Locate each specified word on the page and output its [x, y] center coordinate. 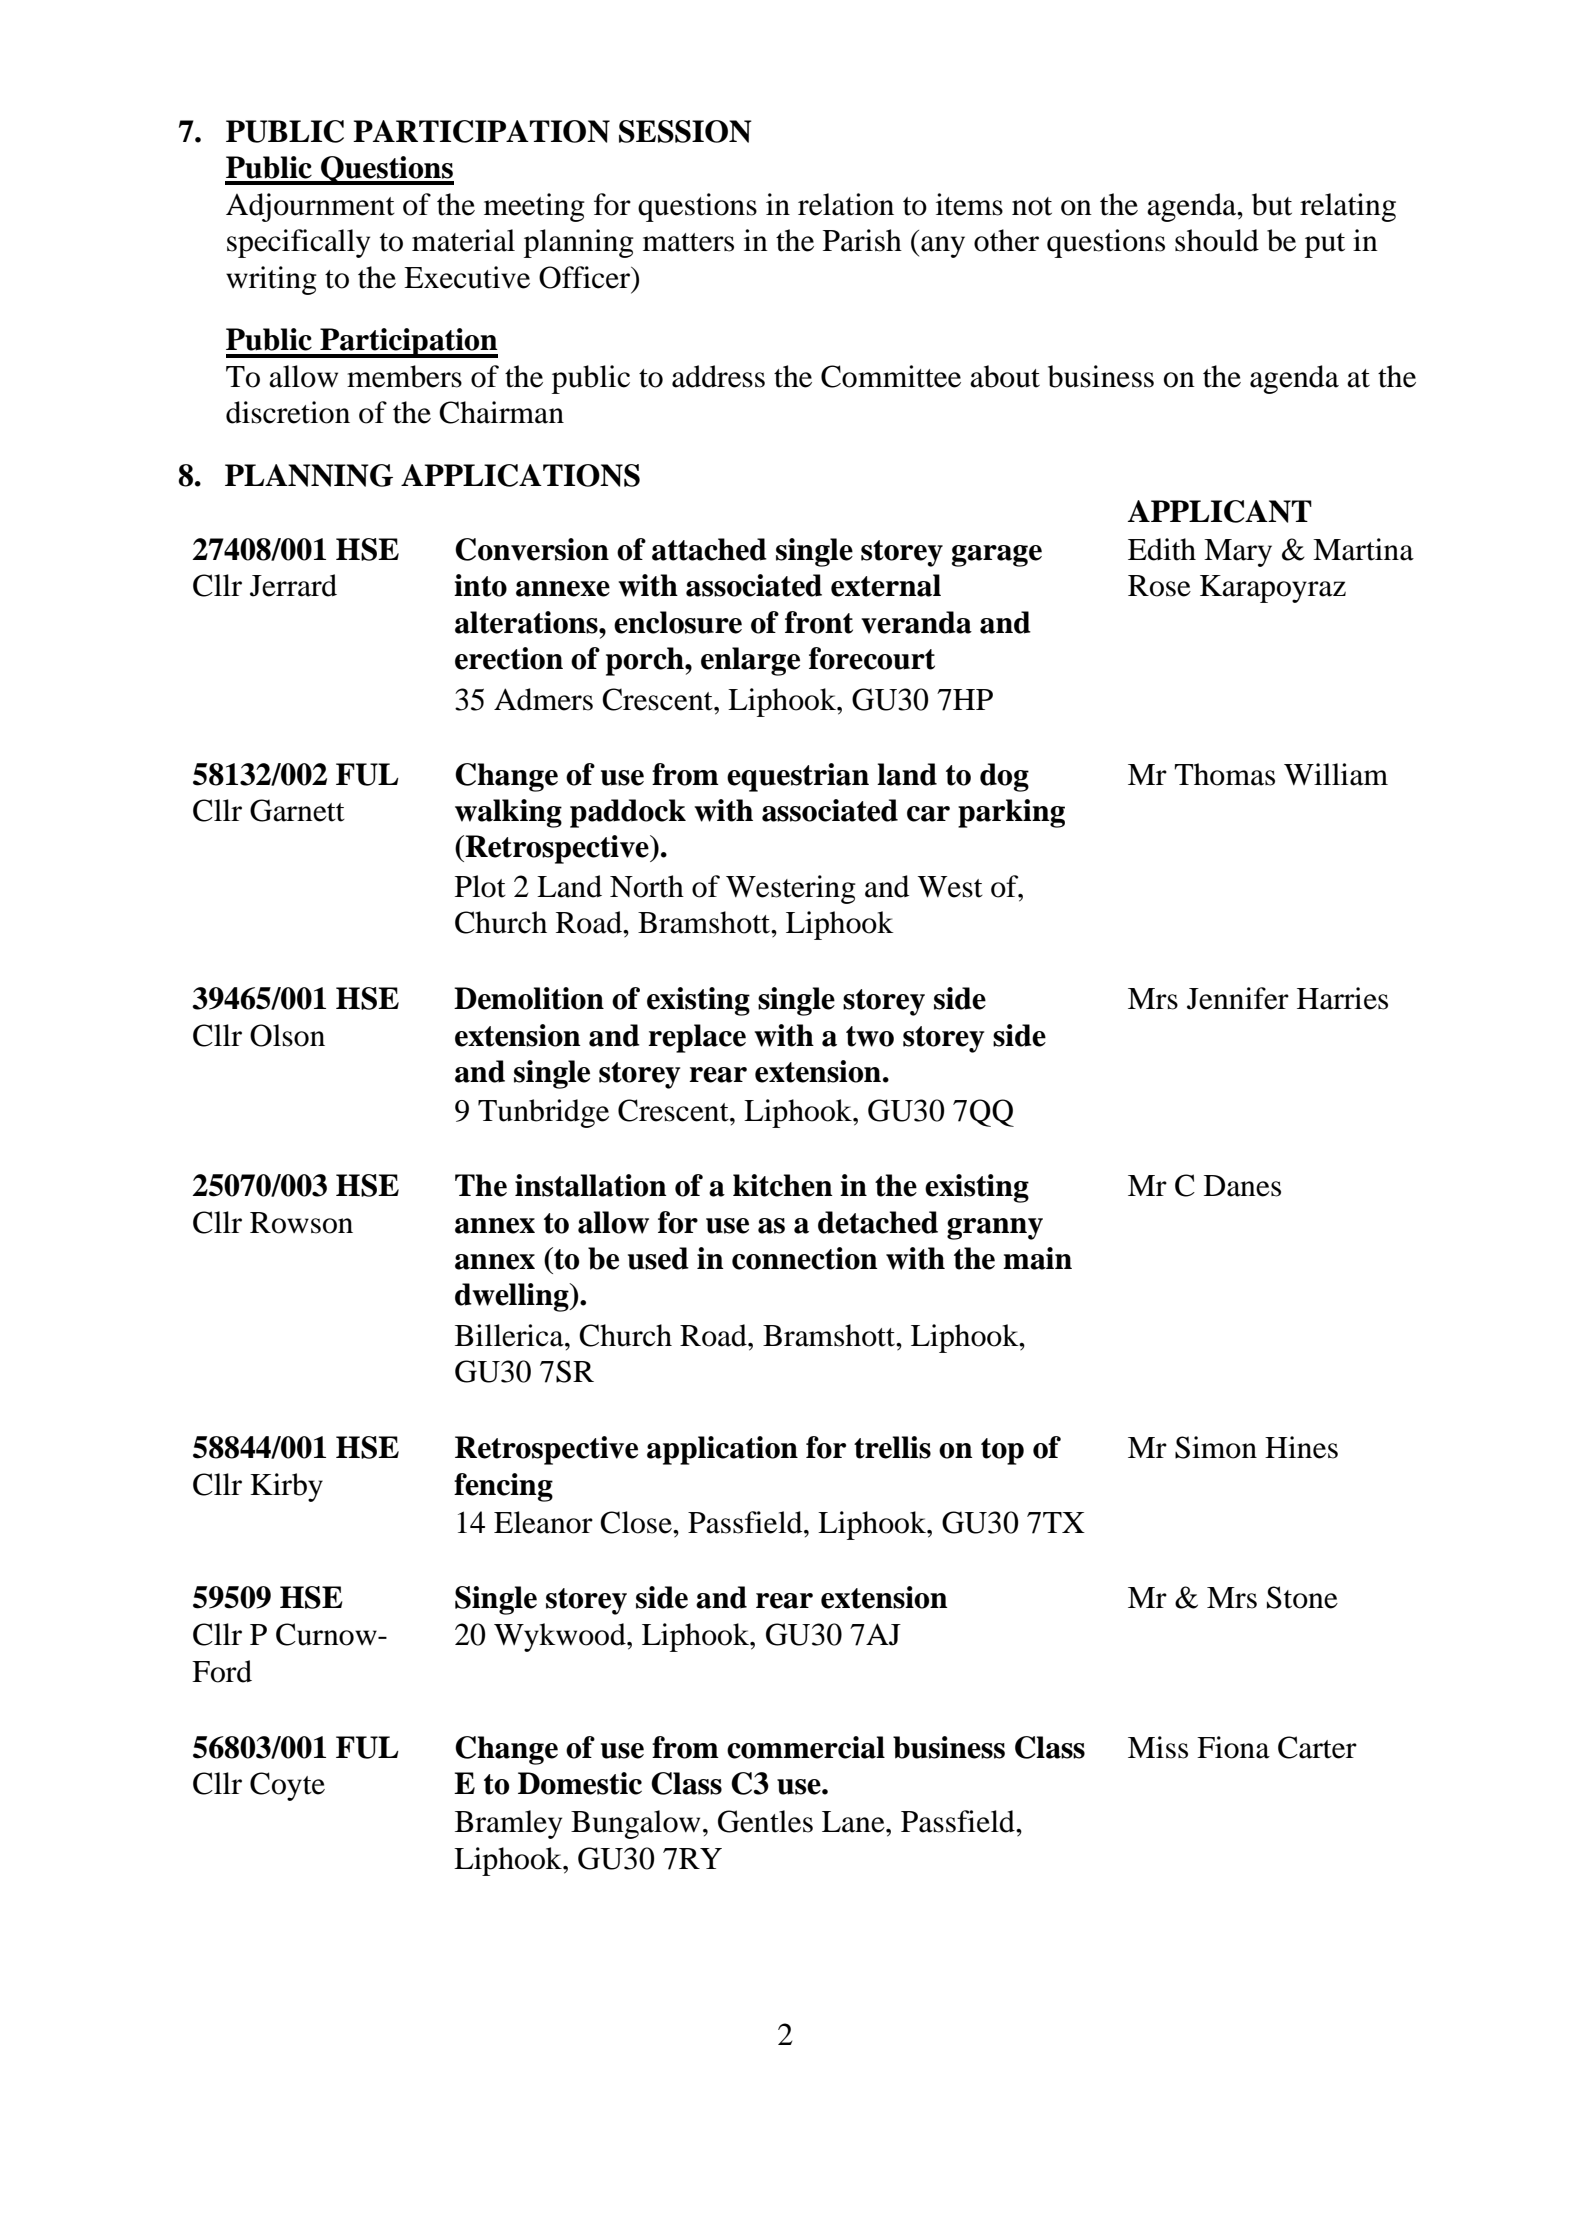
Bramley [508, 1824]
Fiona [1233, 1747]
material [463, 240]
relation [846, 204]
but [1272, 204]
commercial [806, 1747]
